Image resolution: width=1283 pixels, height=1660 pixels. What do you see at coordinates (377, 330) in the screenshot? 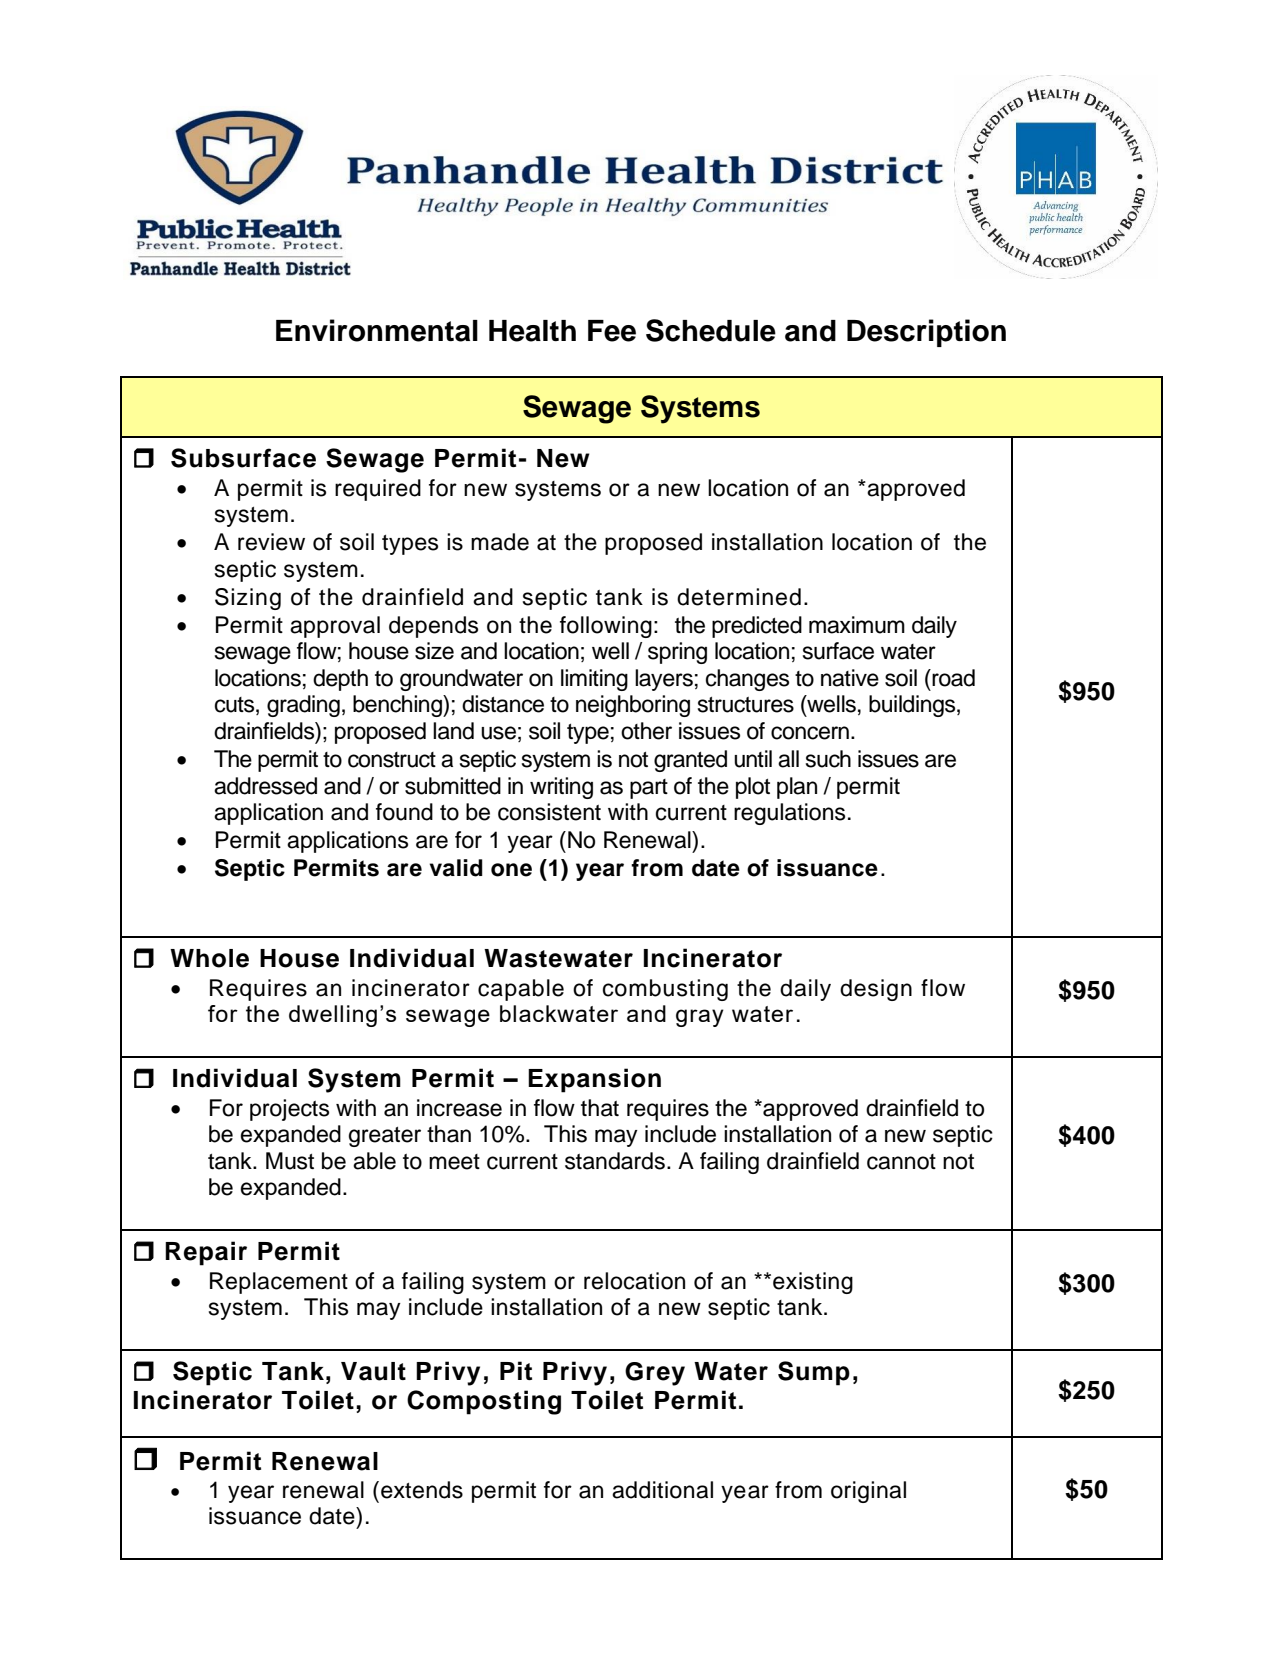
I see `Environmental` at bounding box center [377, 330].
